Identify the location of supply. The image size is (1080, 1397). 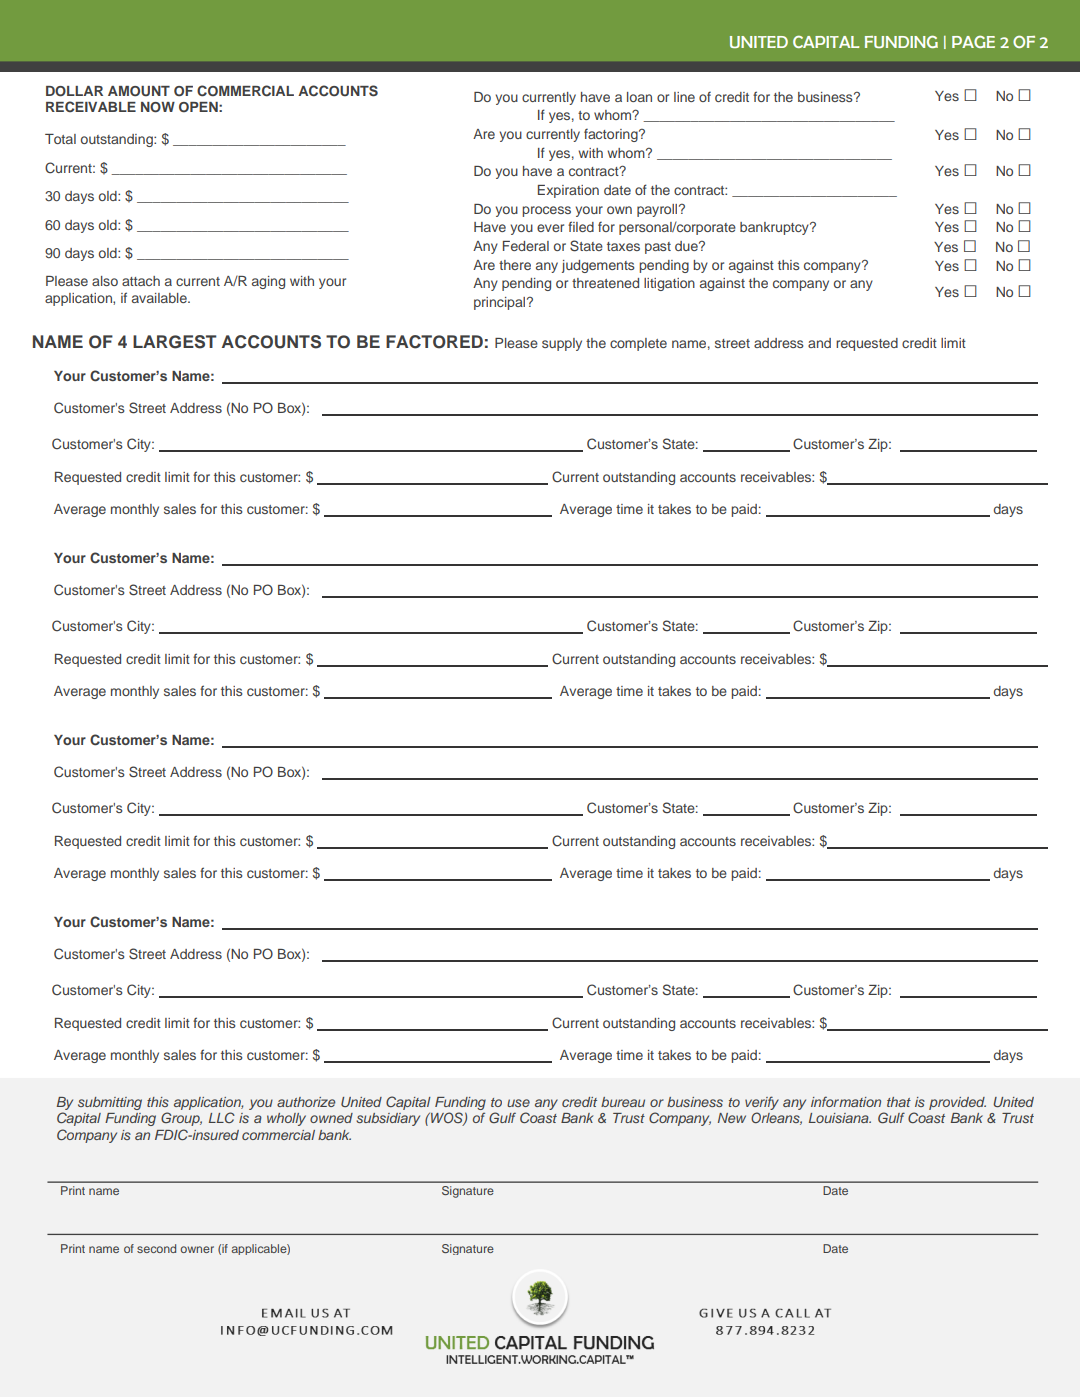
(562, 344).
